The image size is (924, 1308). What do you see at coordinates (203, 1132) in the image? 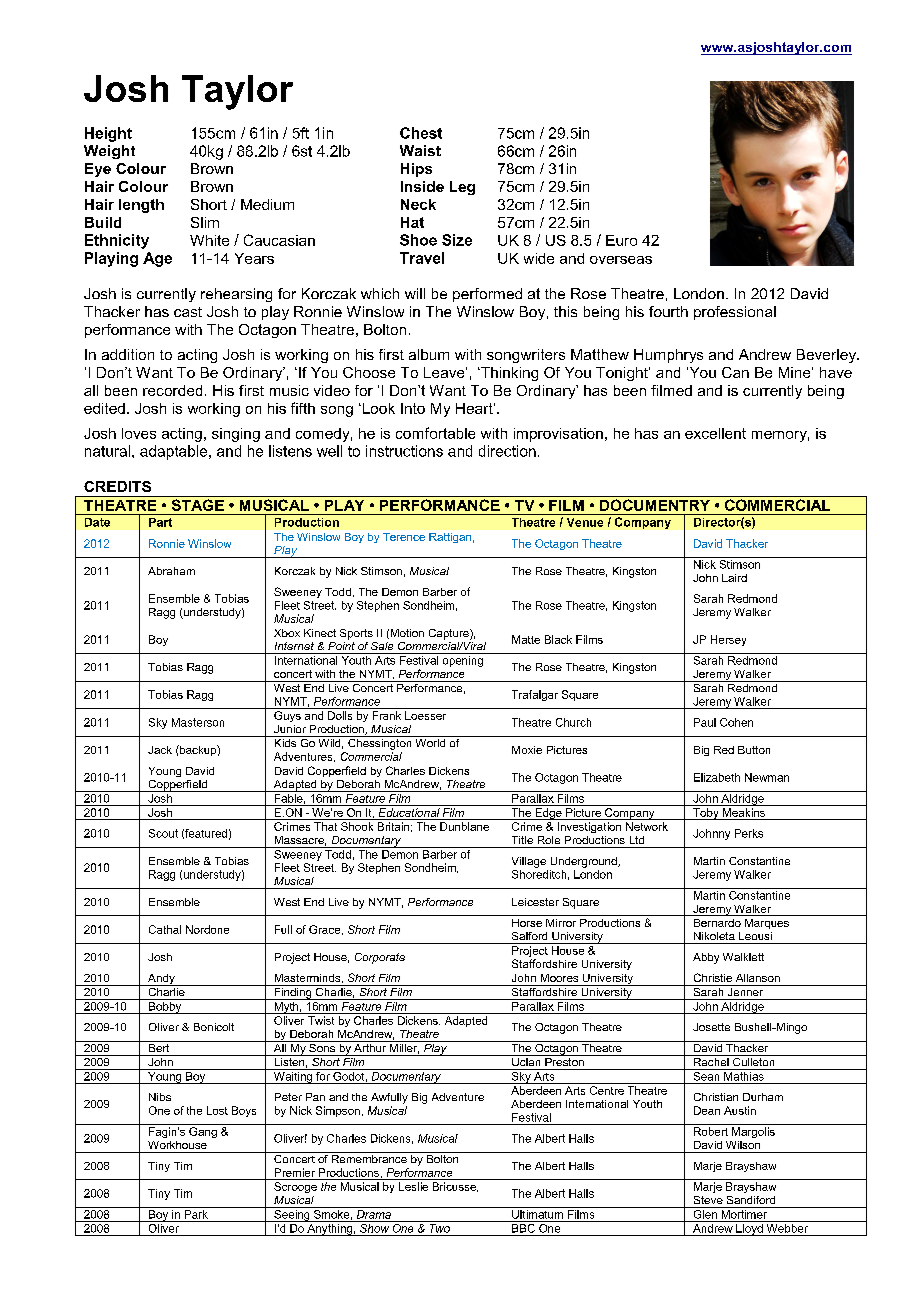
I see `Gang` at bounding box center [203, 1132].
